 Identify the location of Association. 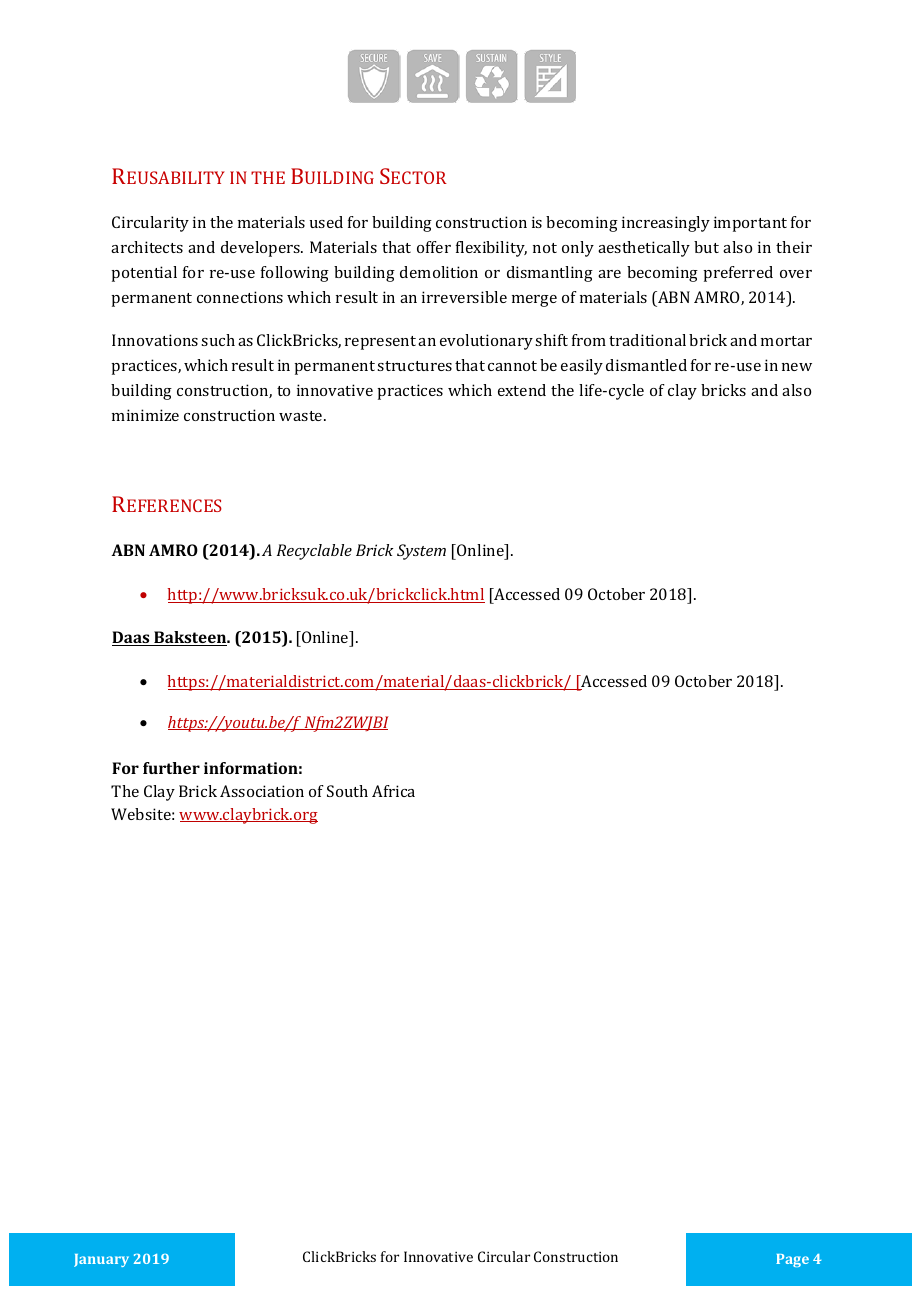
(262, 791).
